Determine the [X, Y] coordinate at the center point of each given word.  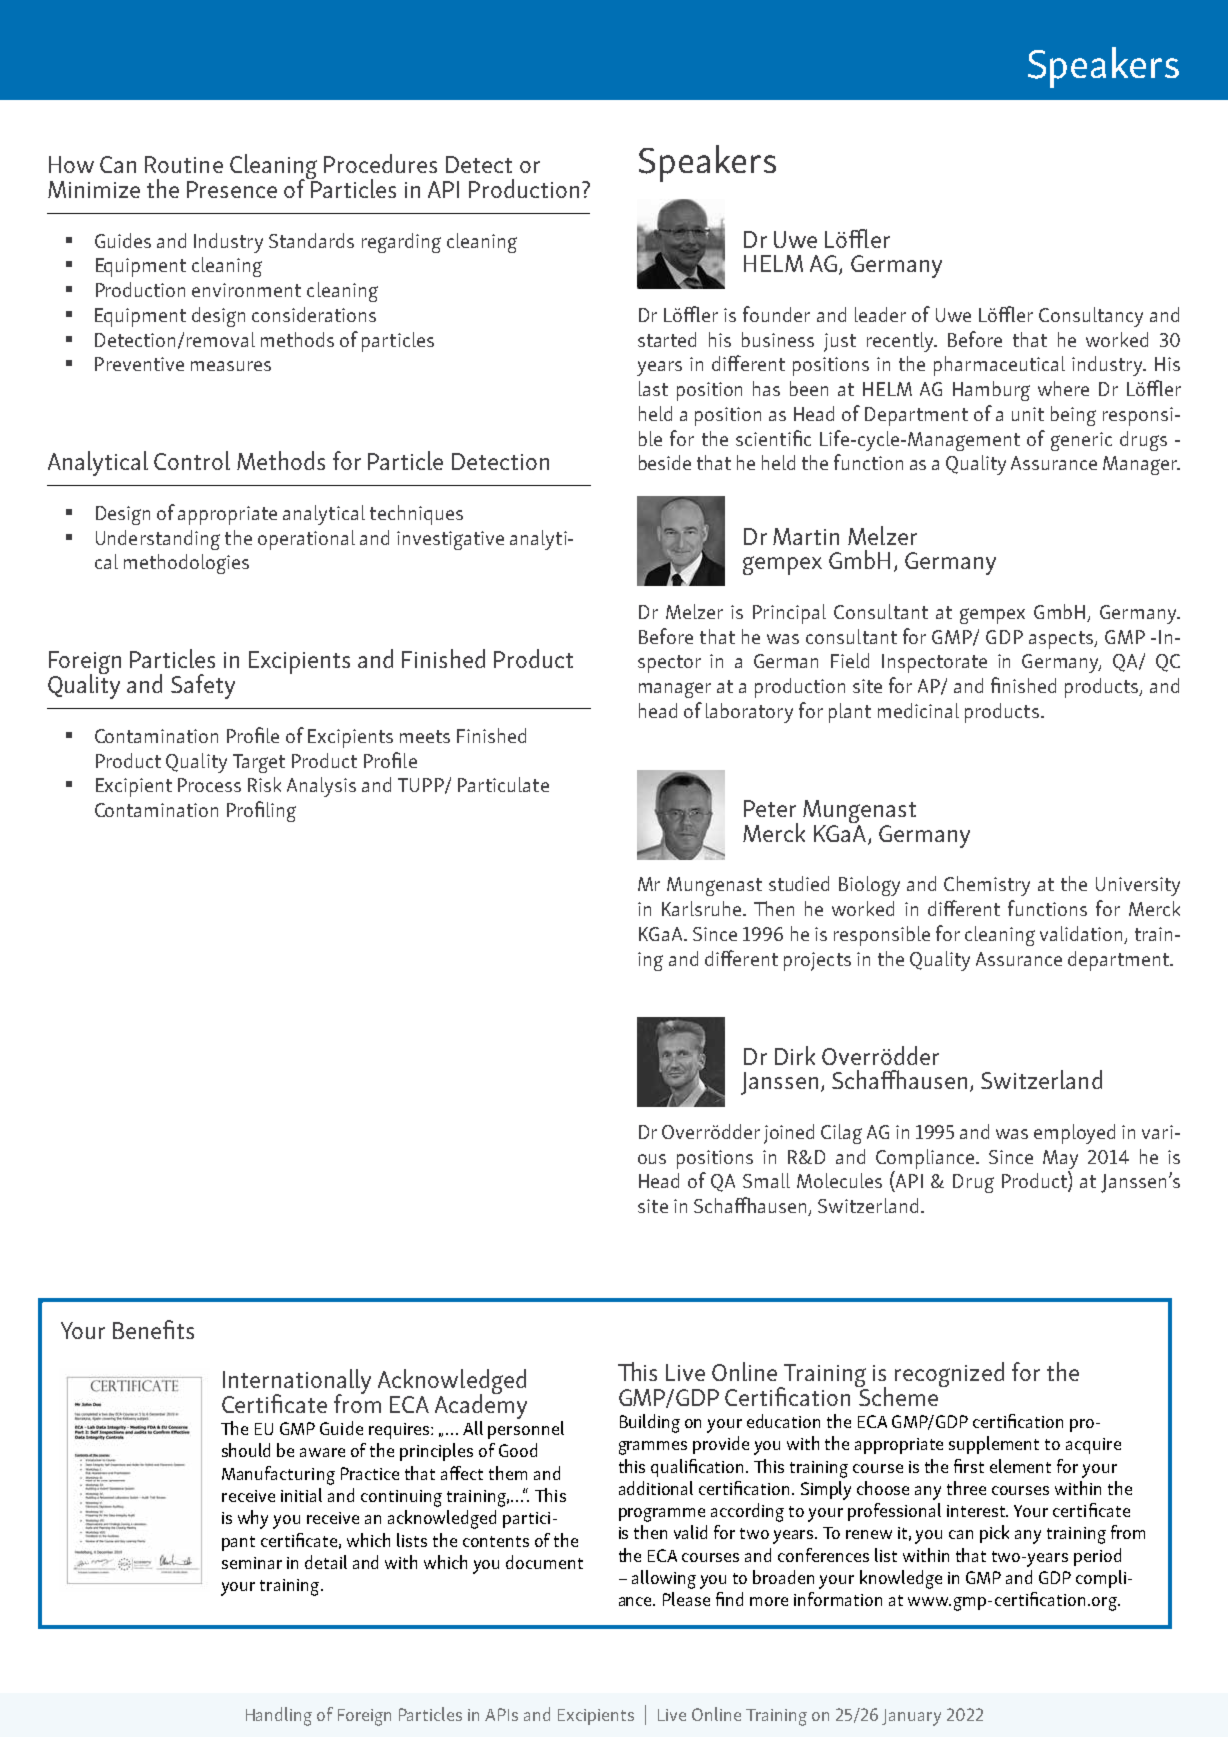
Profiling [261, 811]
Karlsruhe [703, 908]
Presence [232, 189]
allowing [664, 1579]
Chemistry [987, 886]
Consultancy [1091, 317]
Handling [279, 1716]
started [667, 339]
